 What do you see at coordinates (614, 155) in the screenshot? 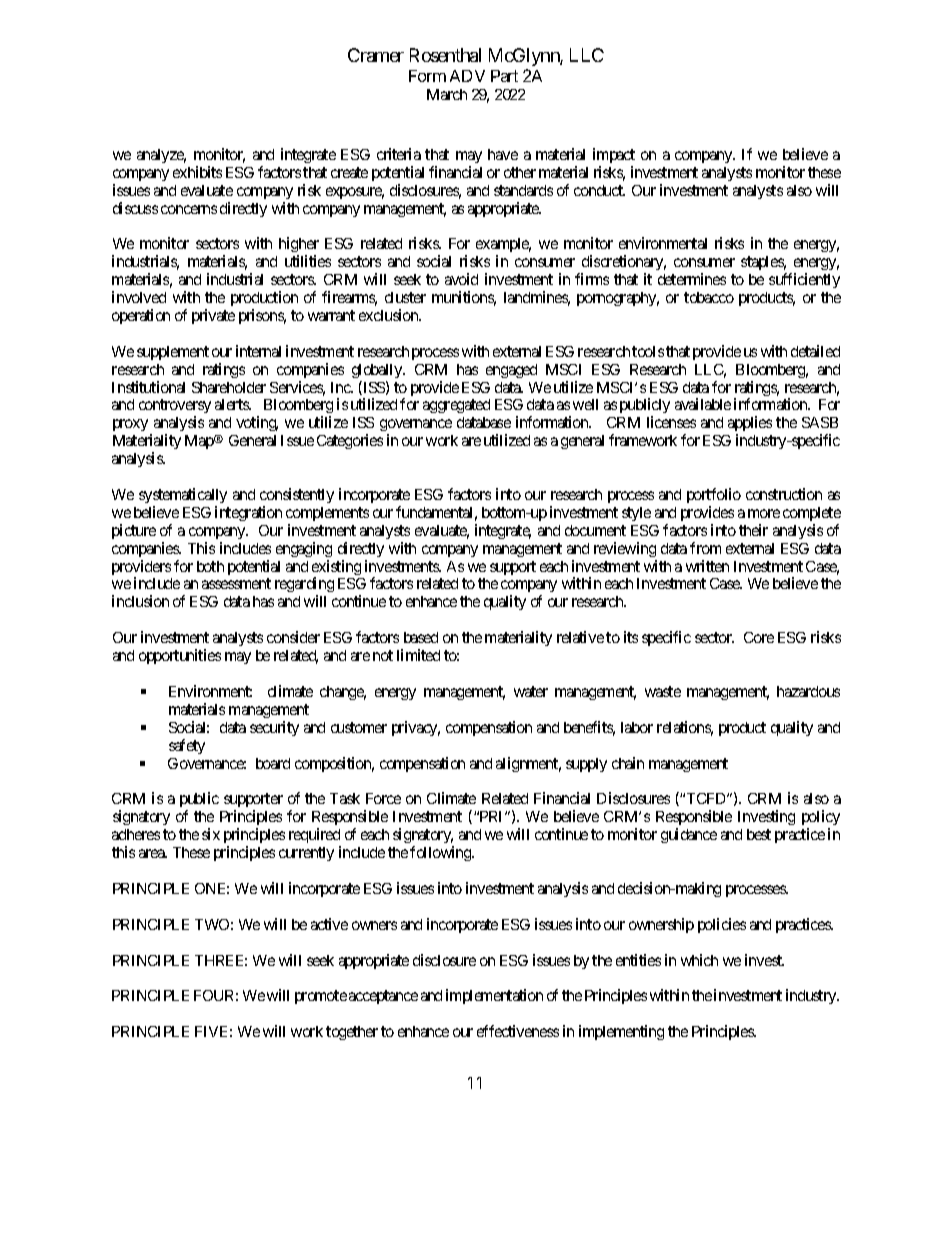
I see `impact` at bounding box center [614, 155].
